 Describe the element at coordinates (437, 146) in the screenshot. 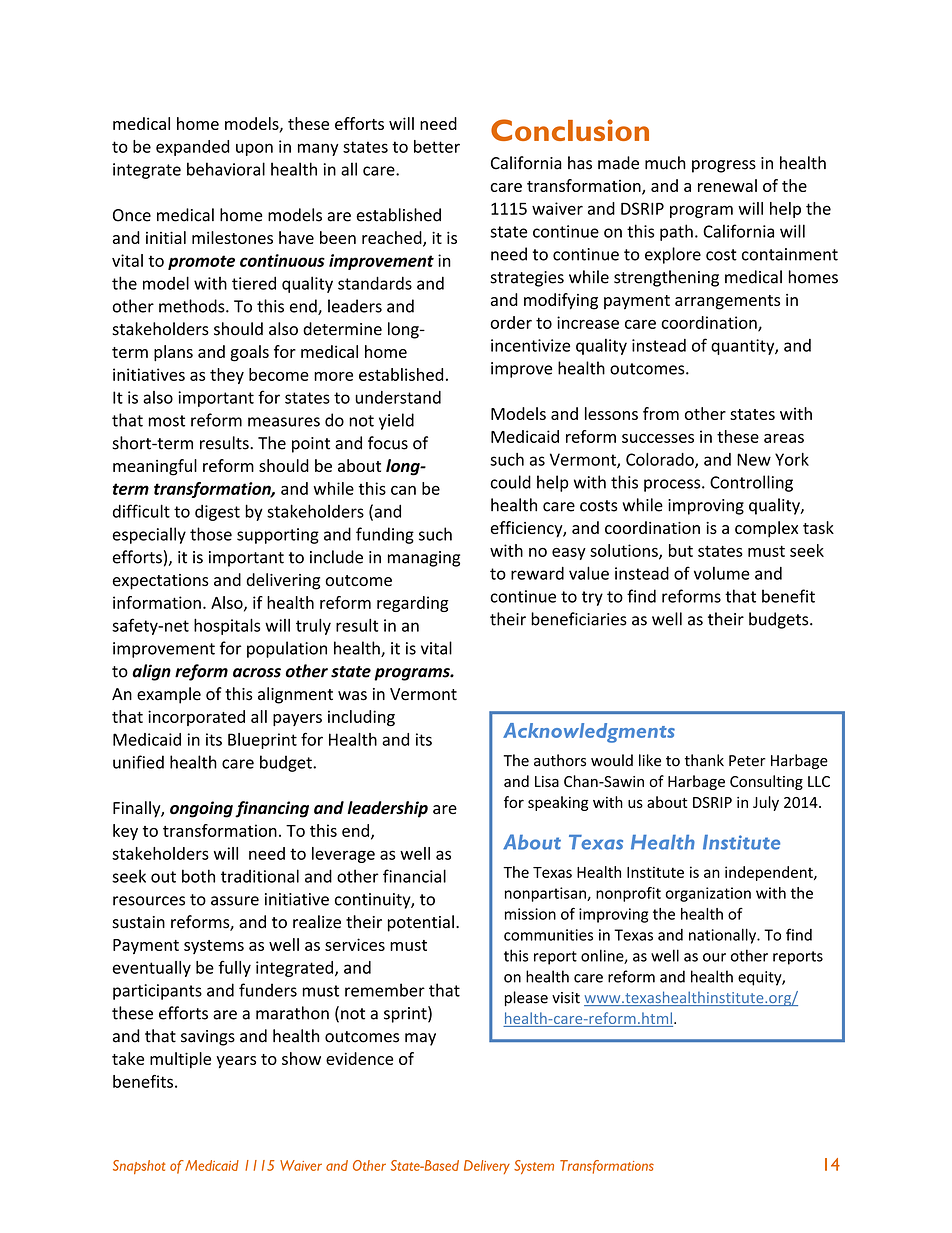

I see `better` at that location.
